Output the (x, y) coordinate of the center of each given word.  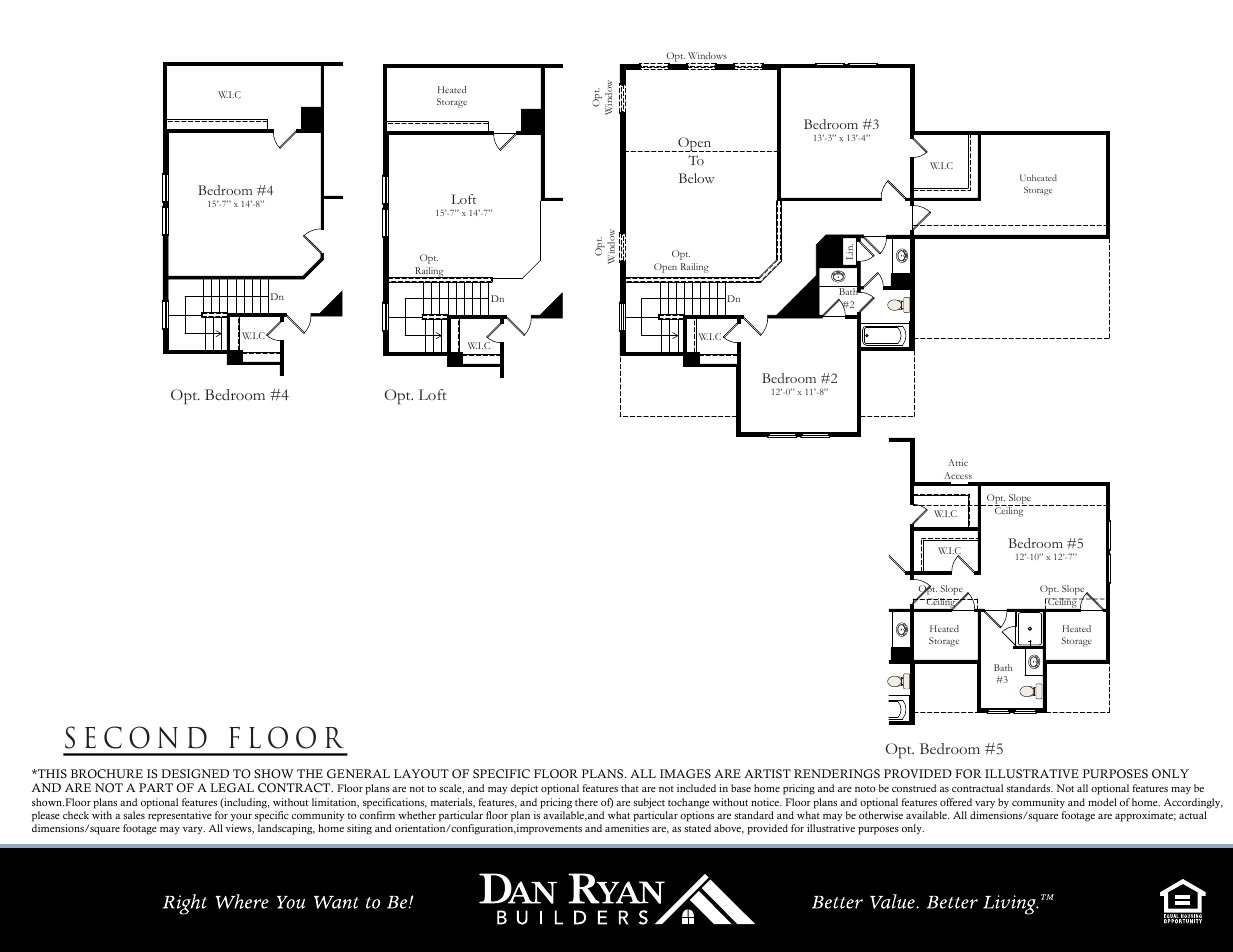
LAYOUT (421, 774)
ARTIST (767, 774)
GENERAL (358, 774)
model (1102, 802)
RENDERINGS (837, 774)
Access (958, 475)
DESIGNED (195, 774)
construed (914, 788)
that (630, 788)
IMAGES (685, 774)
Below (697, 178)
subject (649, 803)
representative (180, 816)
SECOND (136, 737)
